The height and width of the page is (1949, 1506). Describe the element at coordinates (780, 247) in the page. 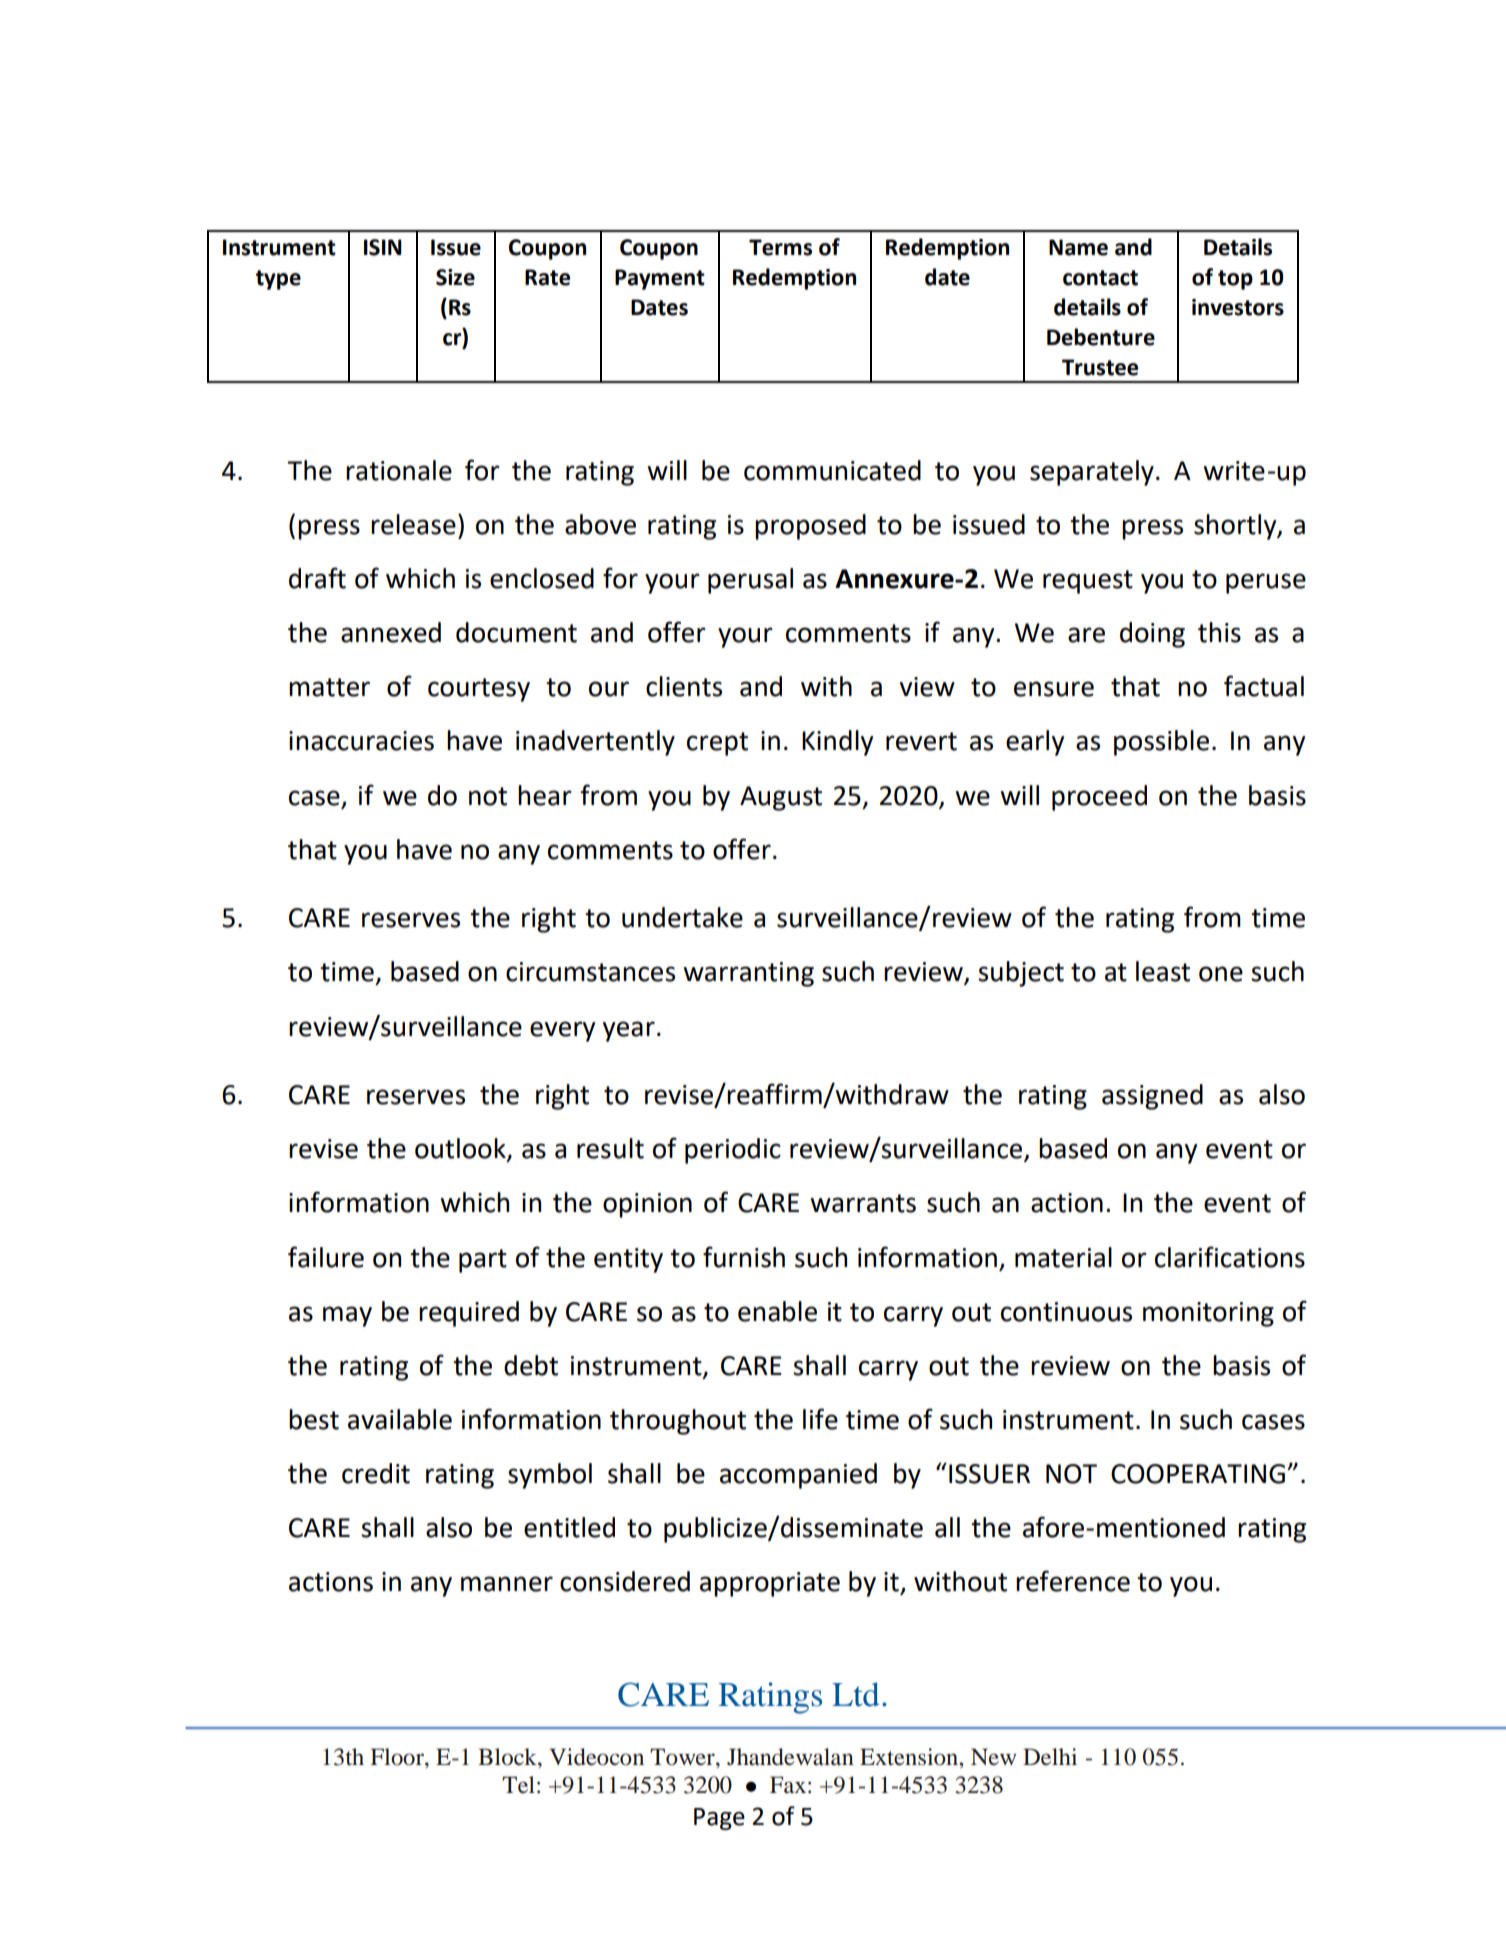

I see `Terms` at that location.
